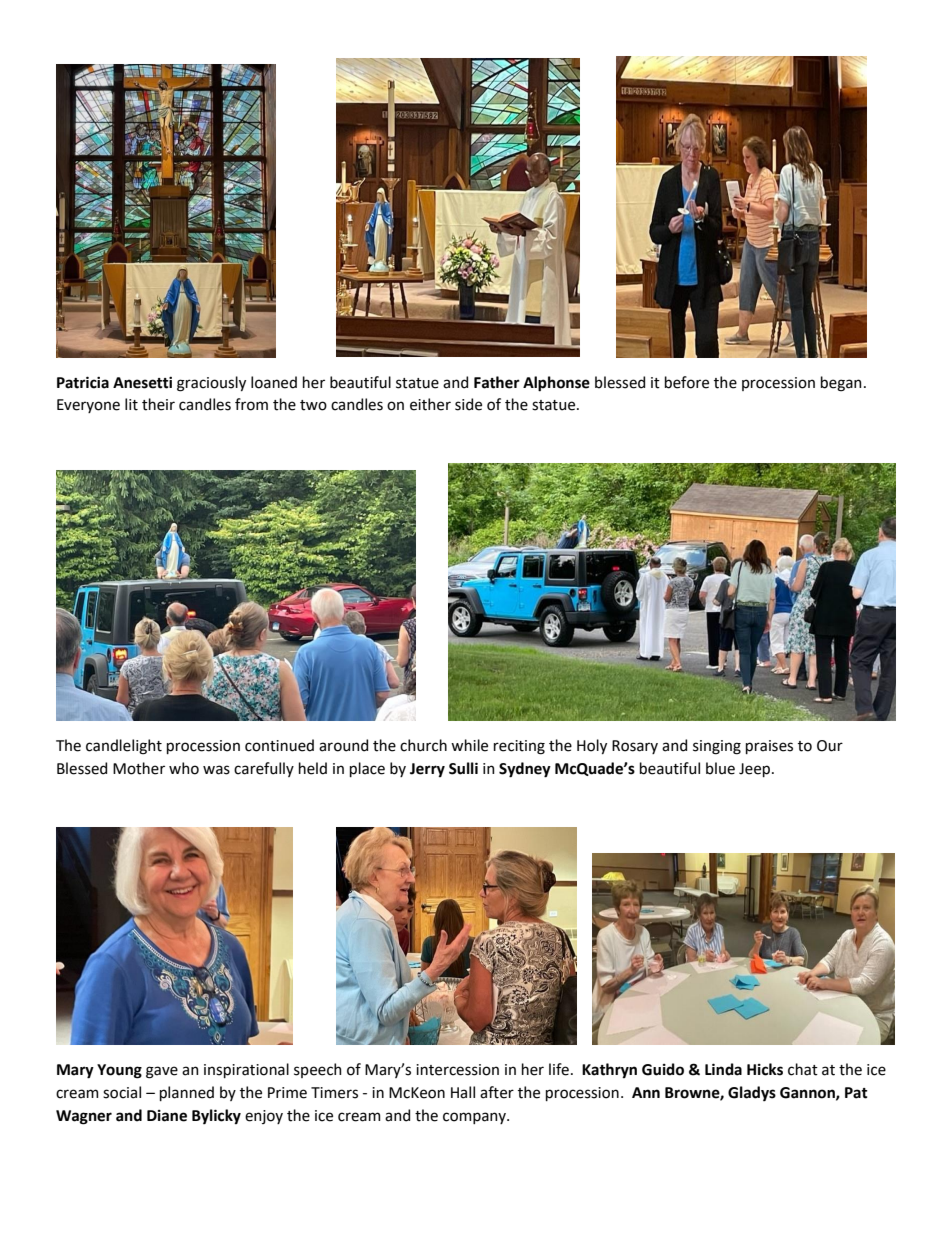  What do you see at coordinates (423, 745) in the page?
I see `church` at bounding box center [423, 745].
